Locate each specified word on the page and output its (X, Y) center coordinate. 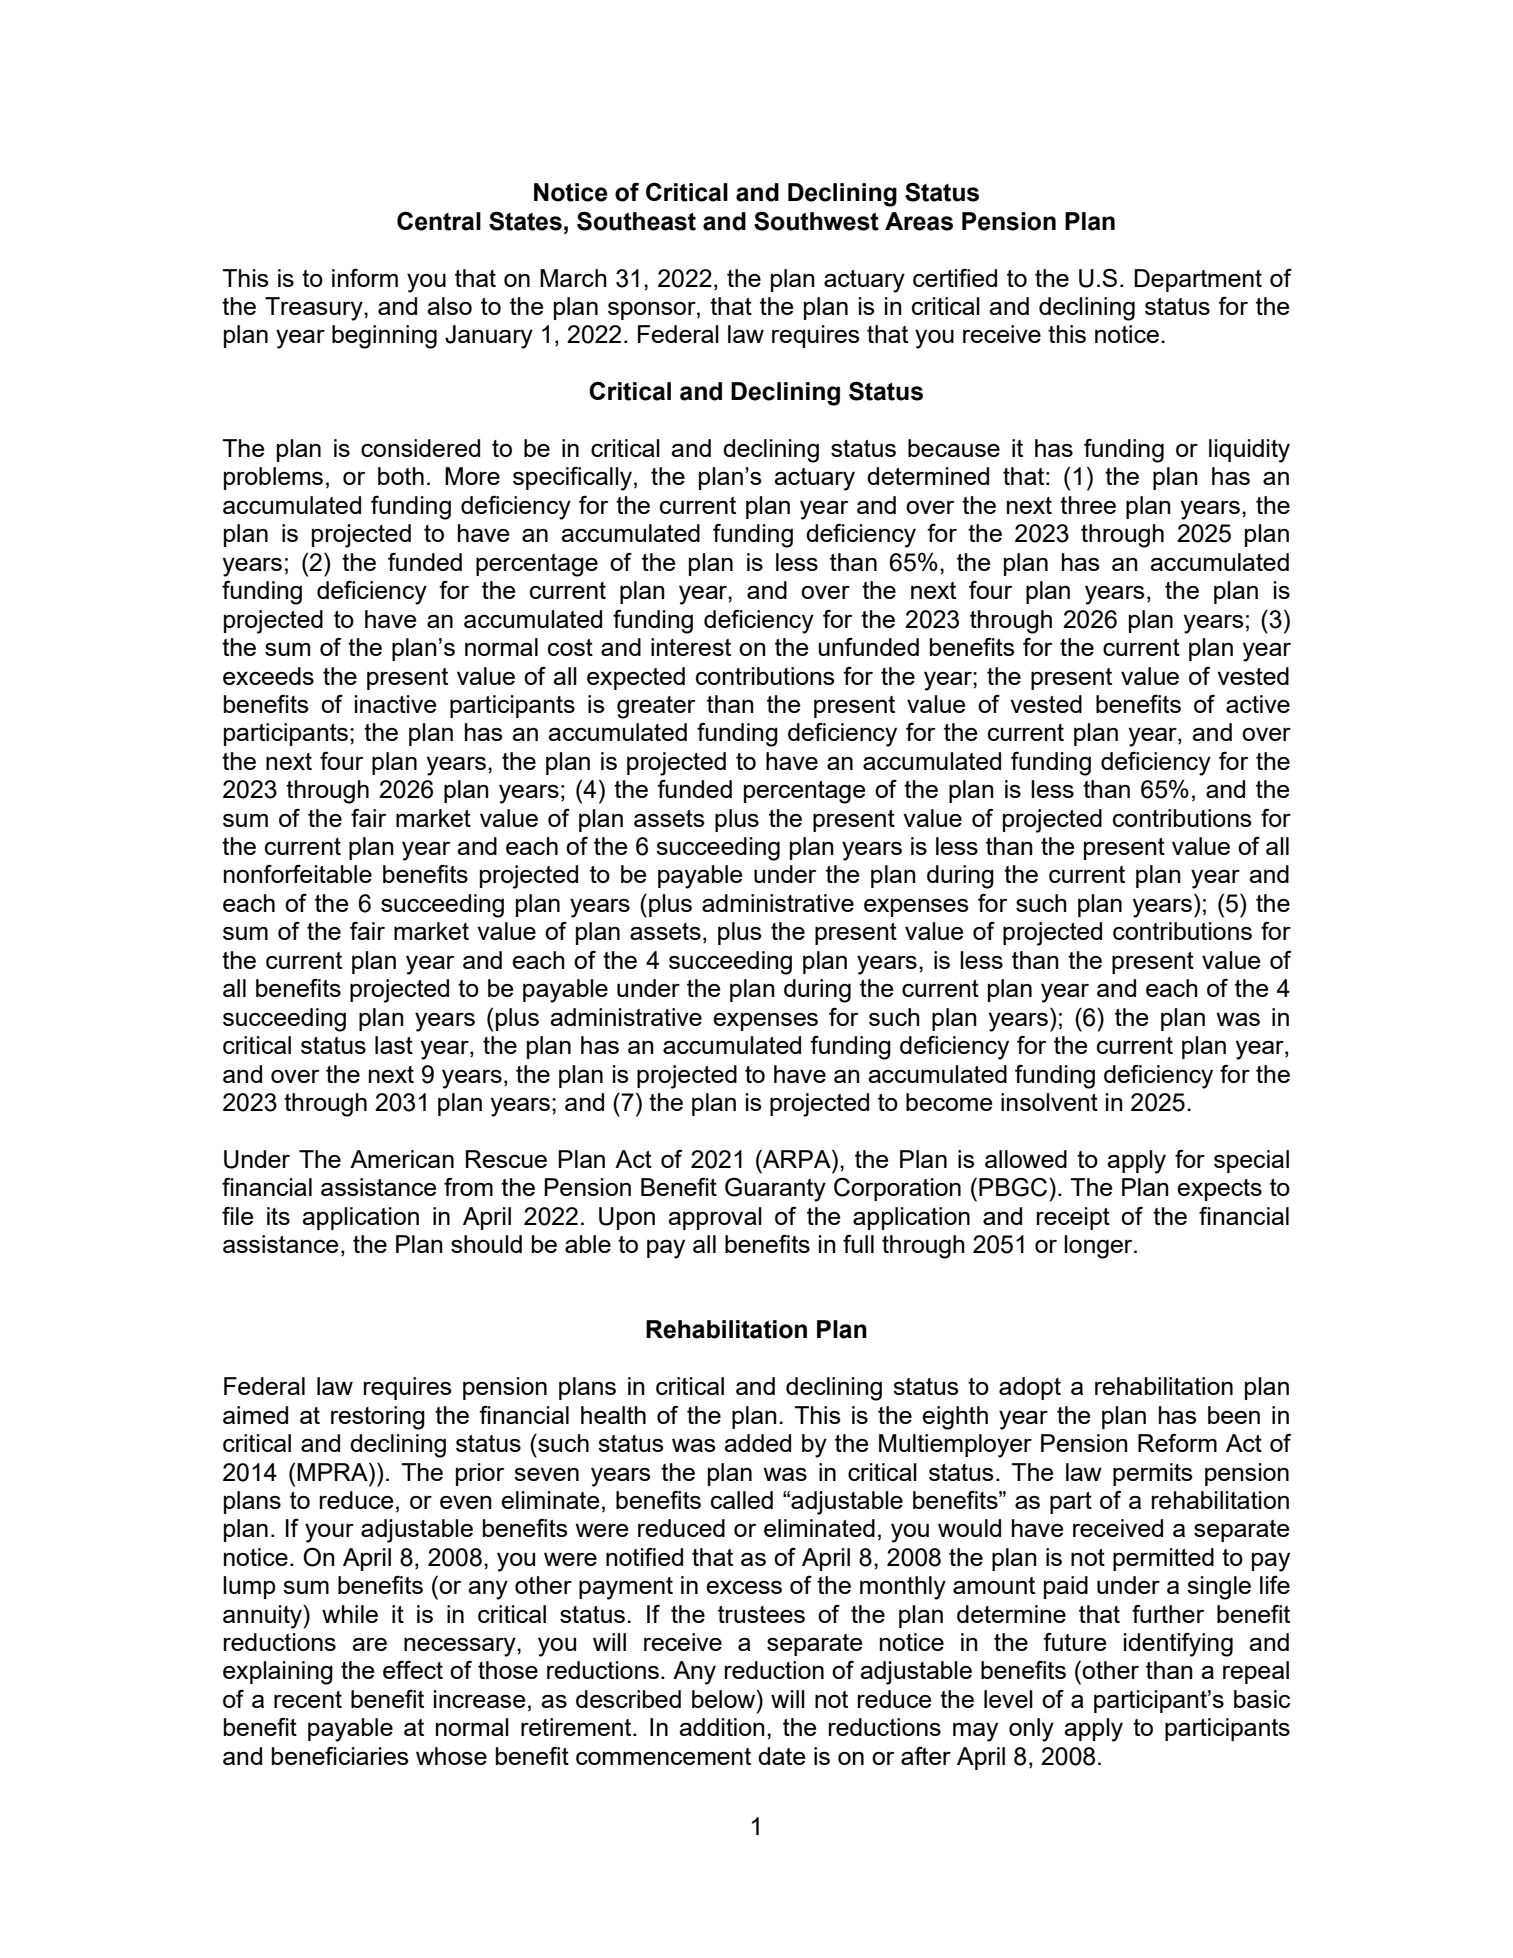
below (725, 1698)
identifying (1178, 1645)
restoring (378, 1418)
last (394, 1045)
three (1088, 505)
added (757, 1443)
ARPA (797, 1158)
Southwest (816, 221)
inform (365, 278)
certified (955, 278)
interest (691, 647)
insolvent (1049, 1102)
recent (308, 1699)
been (1234, 1415)
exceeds (268, 676)
